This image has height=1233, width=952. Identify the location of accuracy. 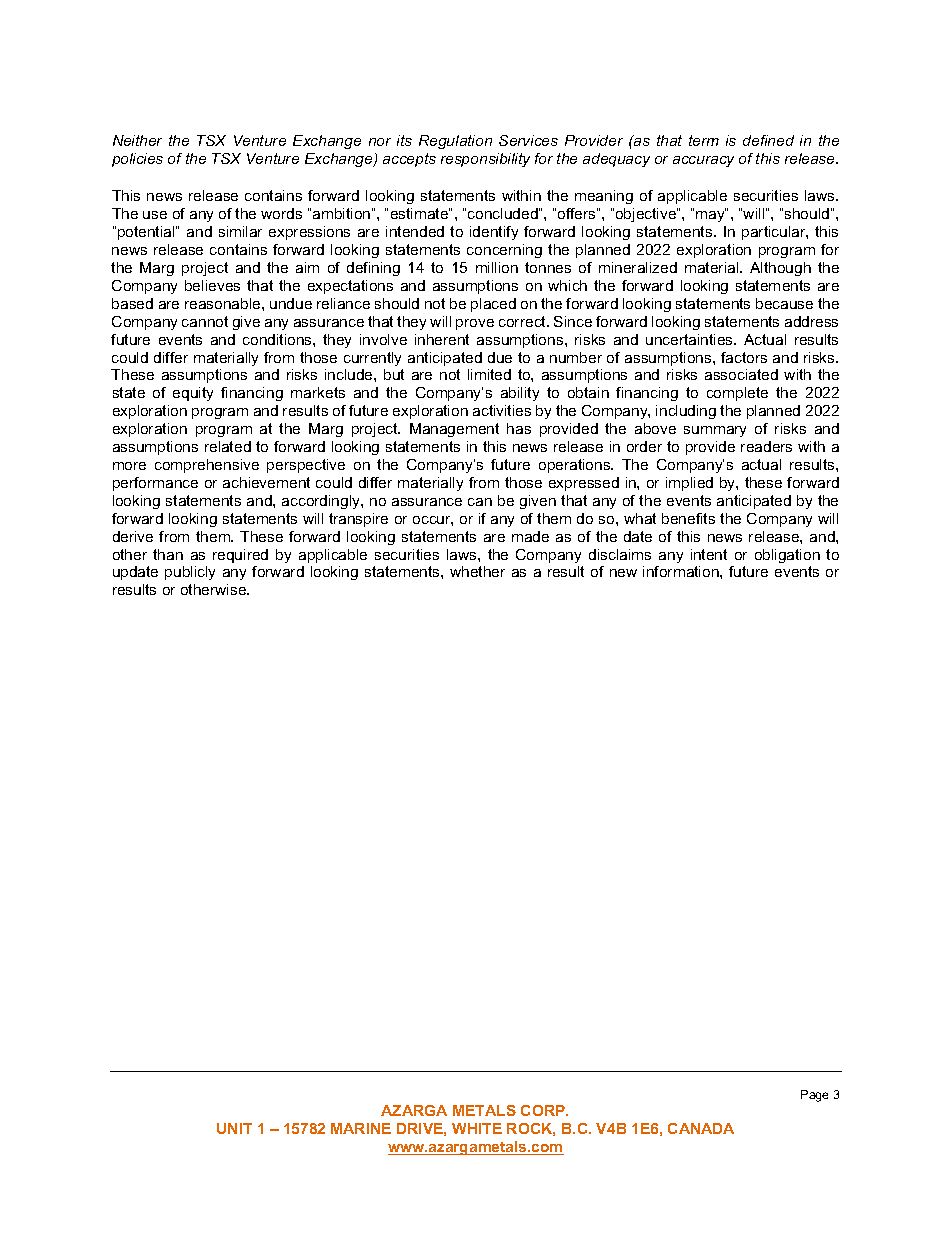
(703, 161).
